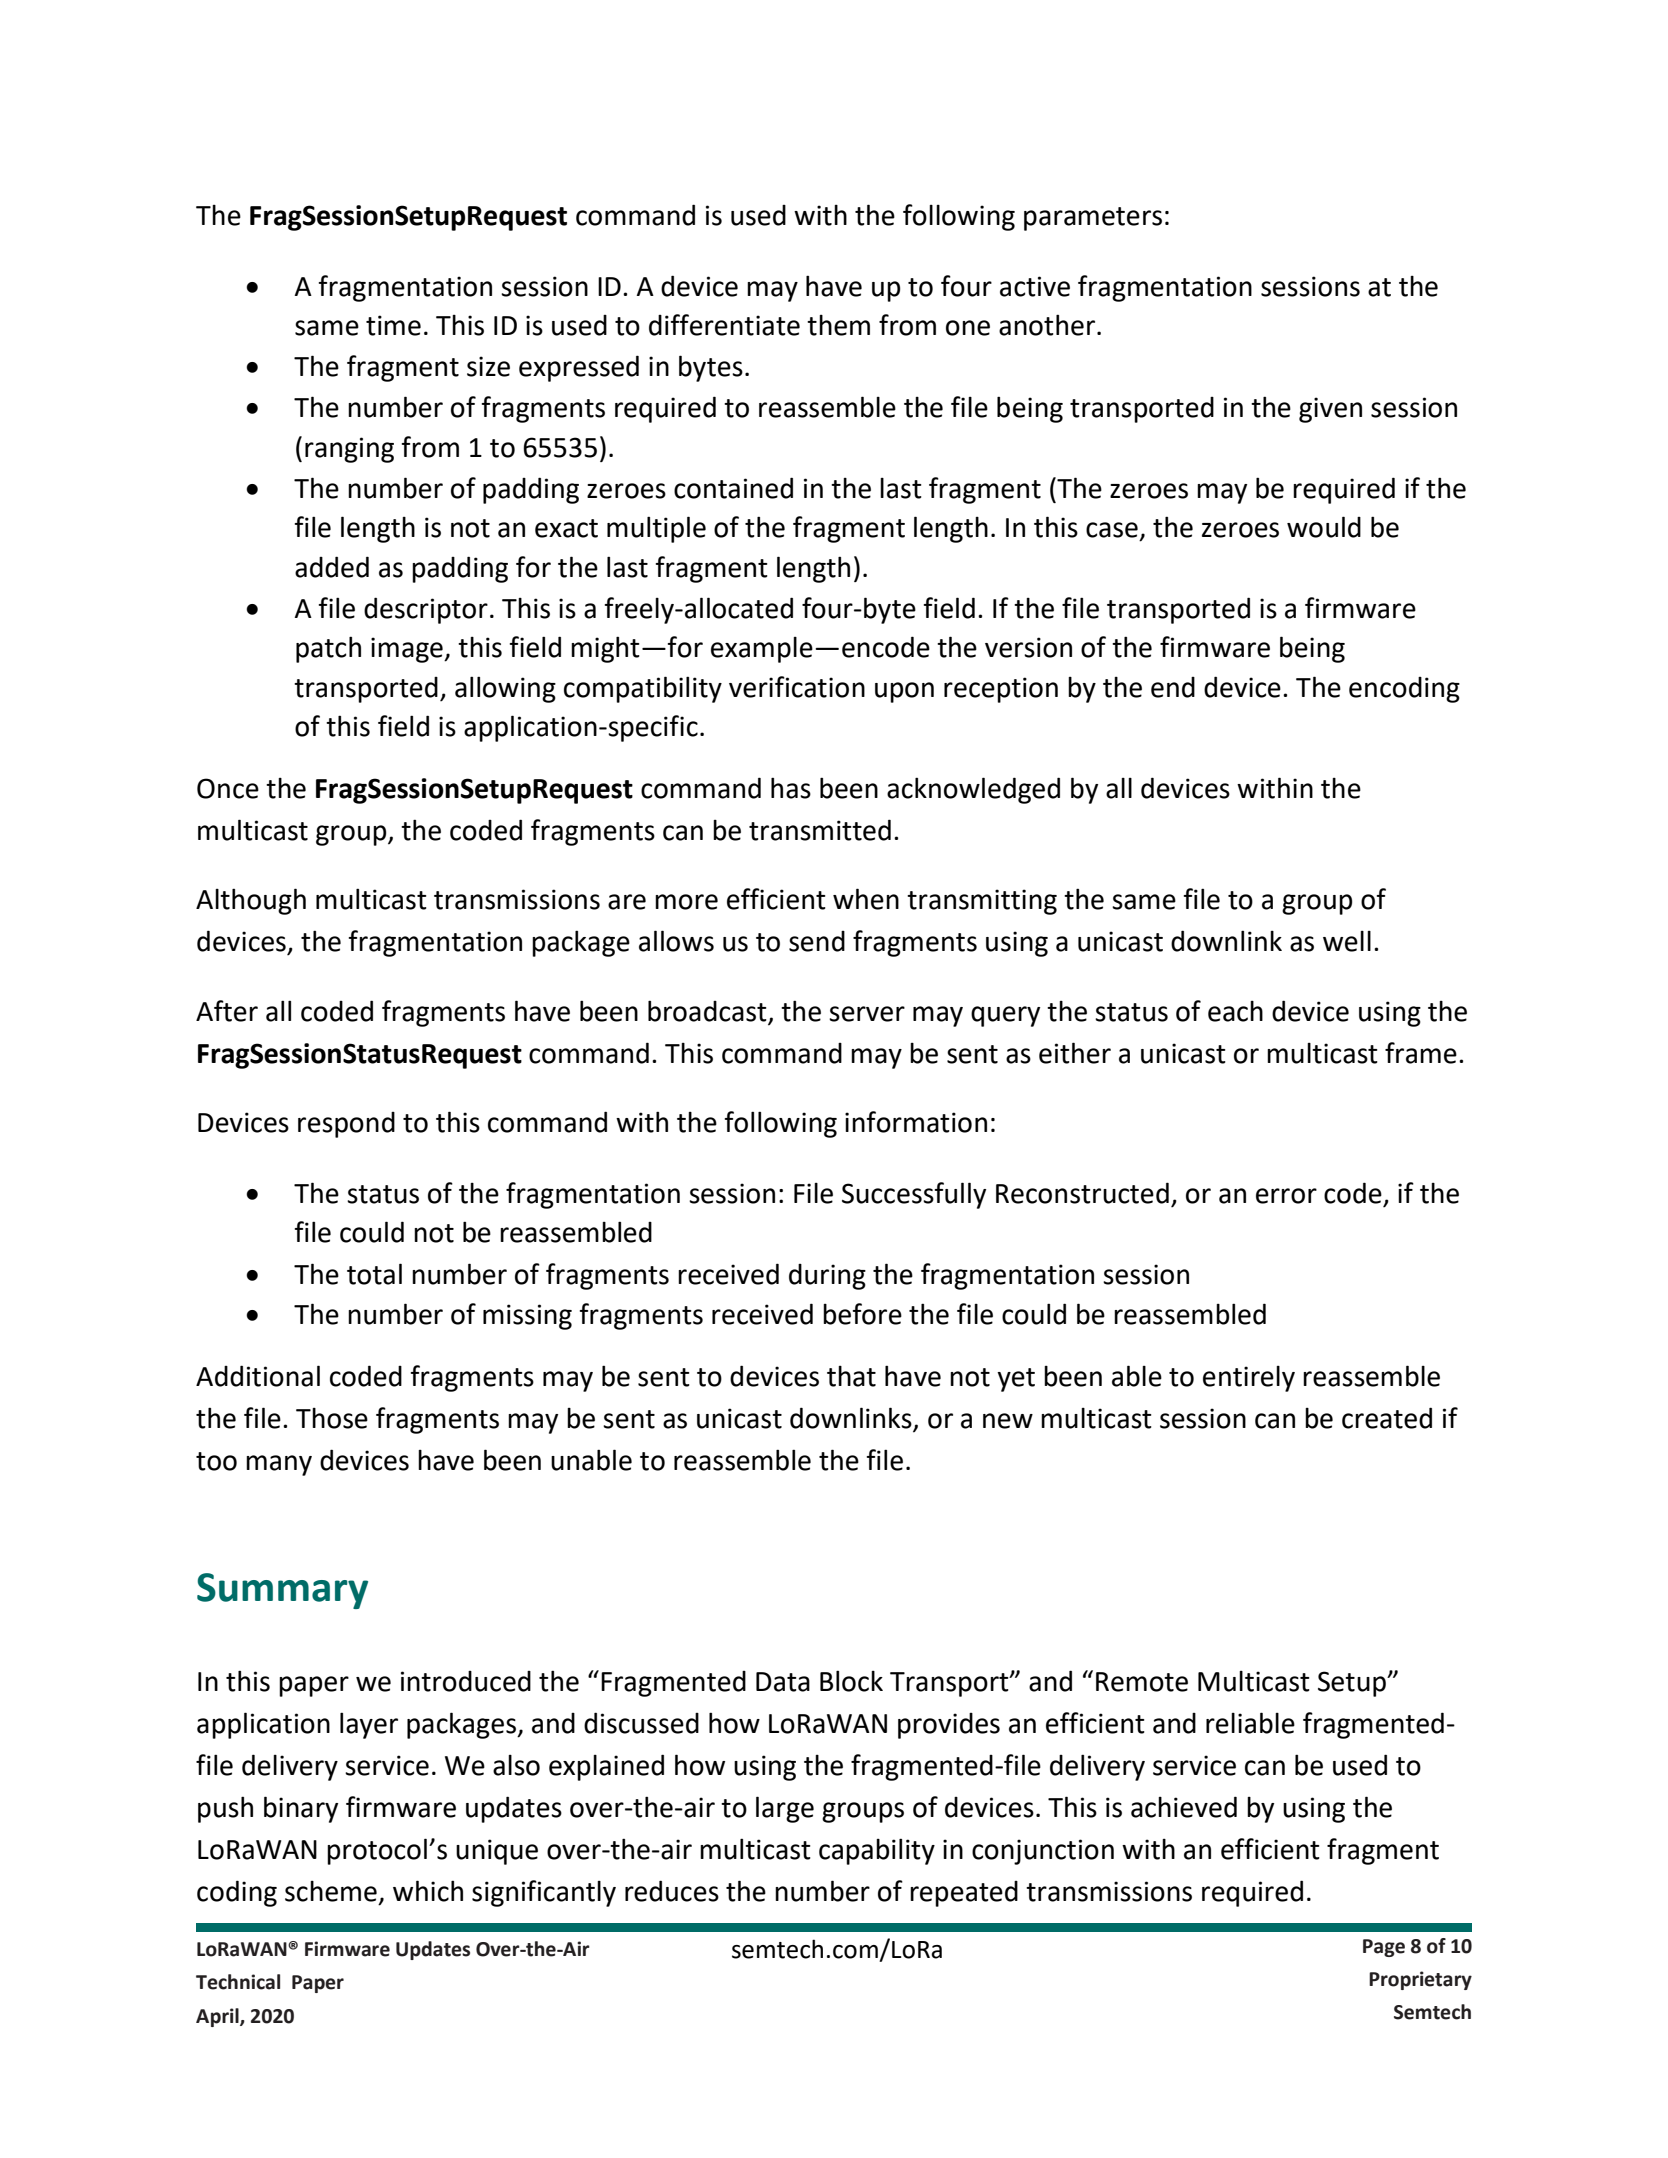 Image resolution: width=1668 pixels, height=2158 pixels. Describe the element at coordinates (393, 325) in the document. I see `time` at that location.
